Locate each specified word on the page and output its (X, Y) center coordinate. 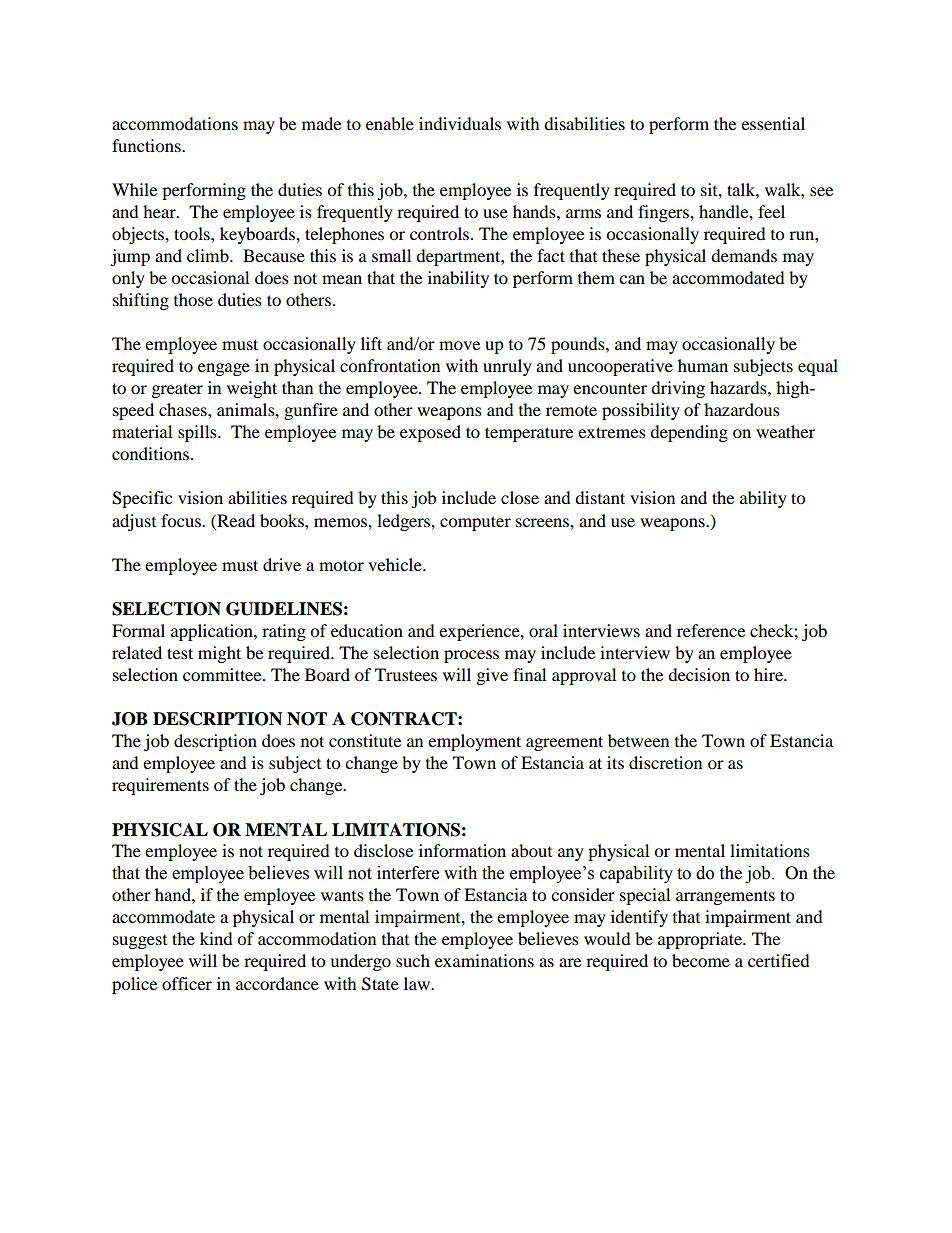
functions (147, 145)
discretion (665, 762)
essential (773, 123)
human (703, 365)
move (459, 345)
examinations (484, 960)
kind (216, 938)
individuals (460, 123)
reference (711, 630)
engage (224, 369)
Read (235, 520)
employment (474, 742)
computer (475, 523)
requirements (160, 786)
